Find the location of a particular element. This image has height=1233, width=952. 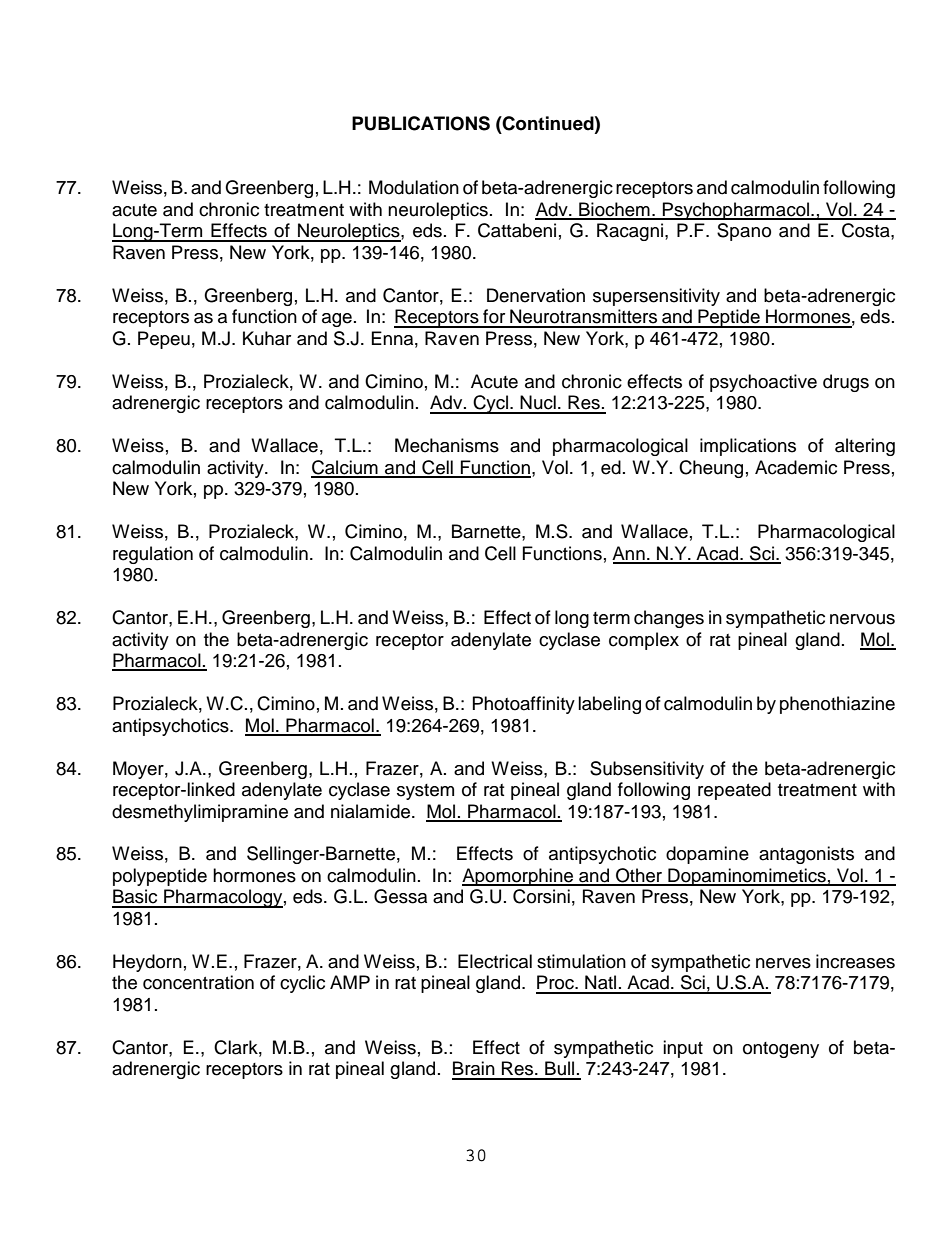

PUBLICATIONS is located at coordinates (421, 123).
